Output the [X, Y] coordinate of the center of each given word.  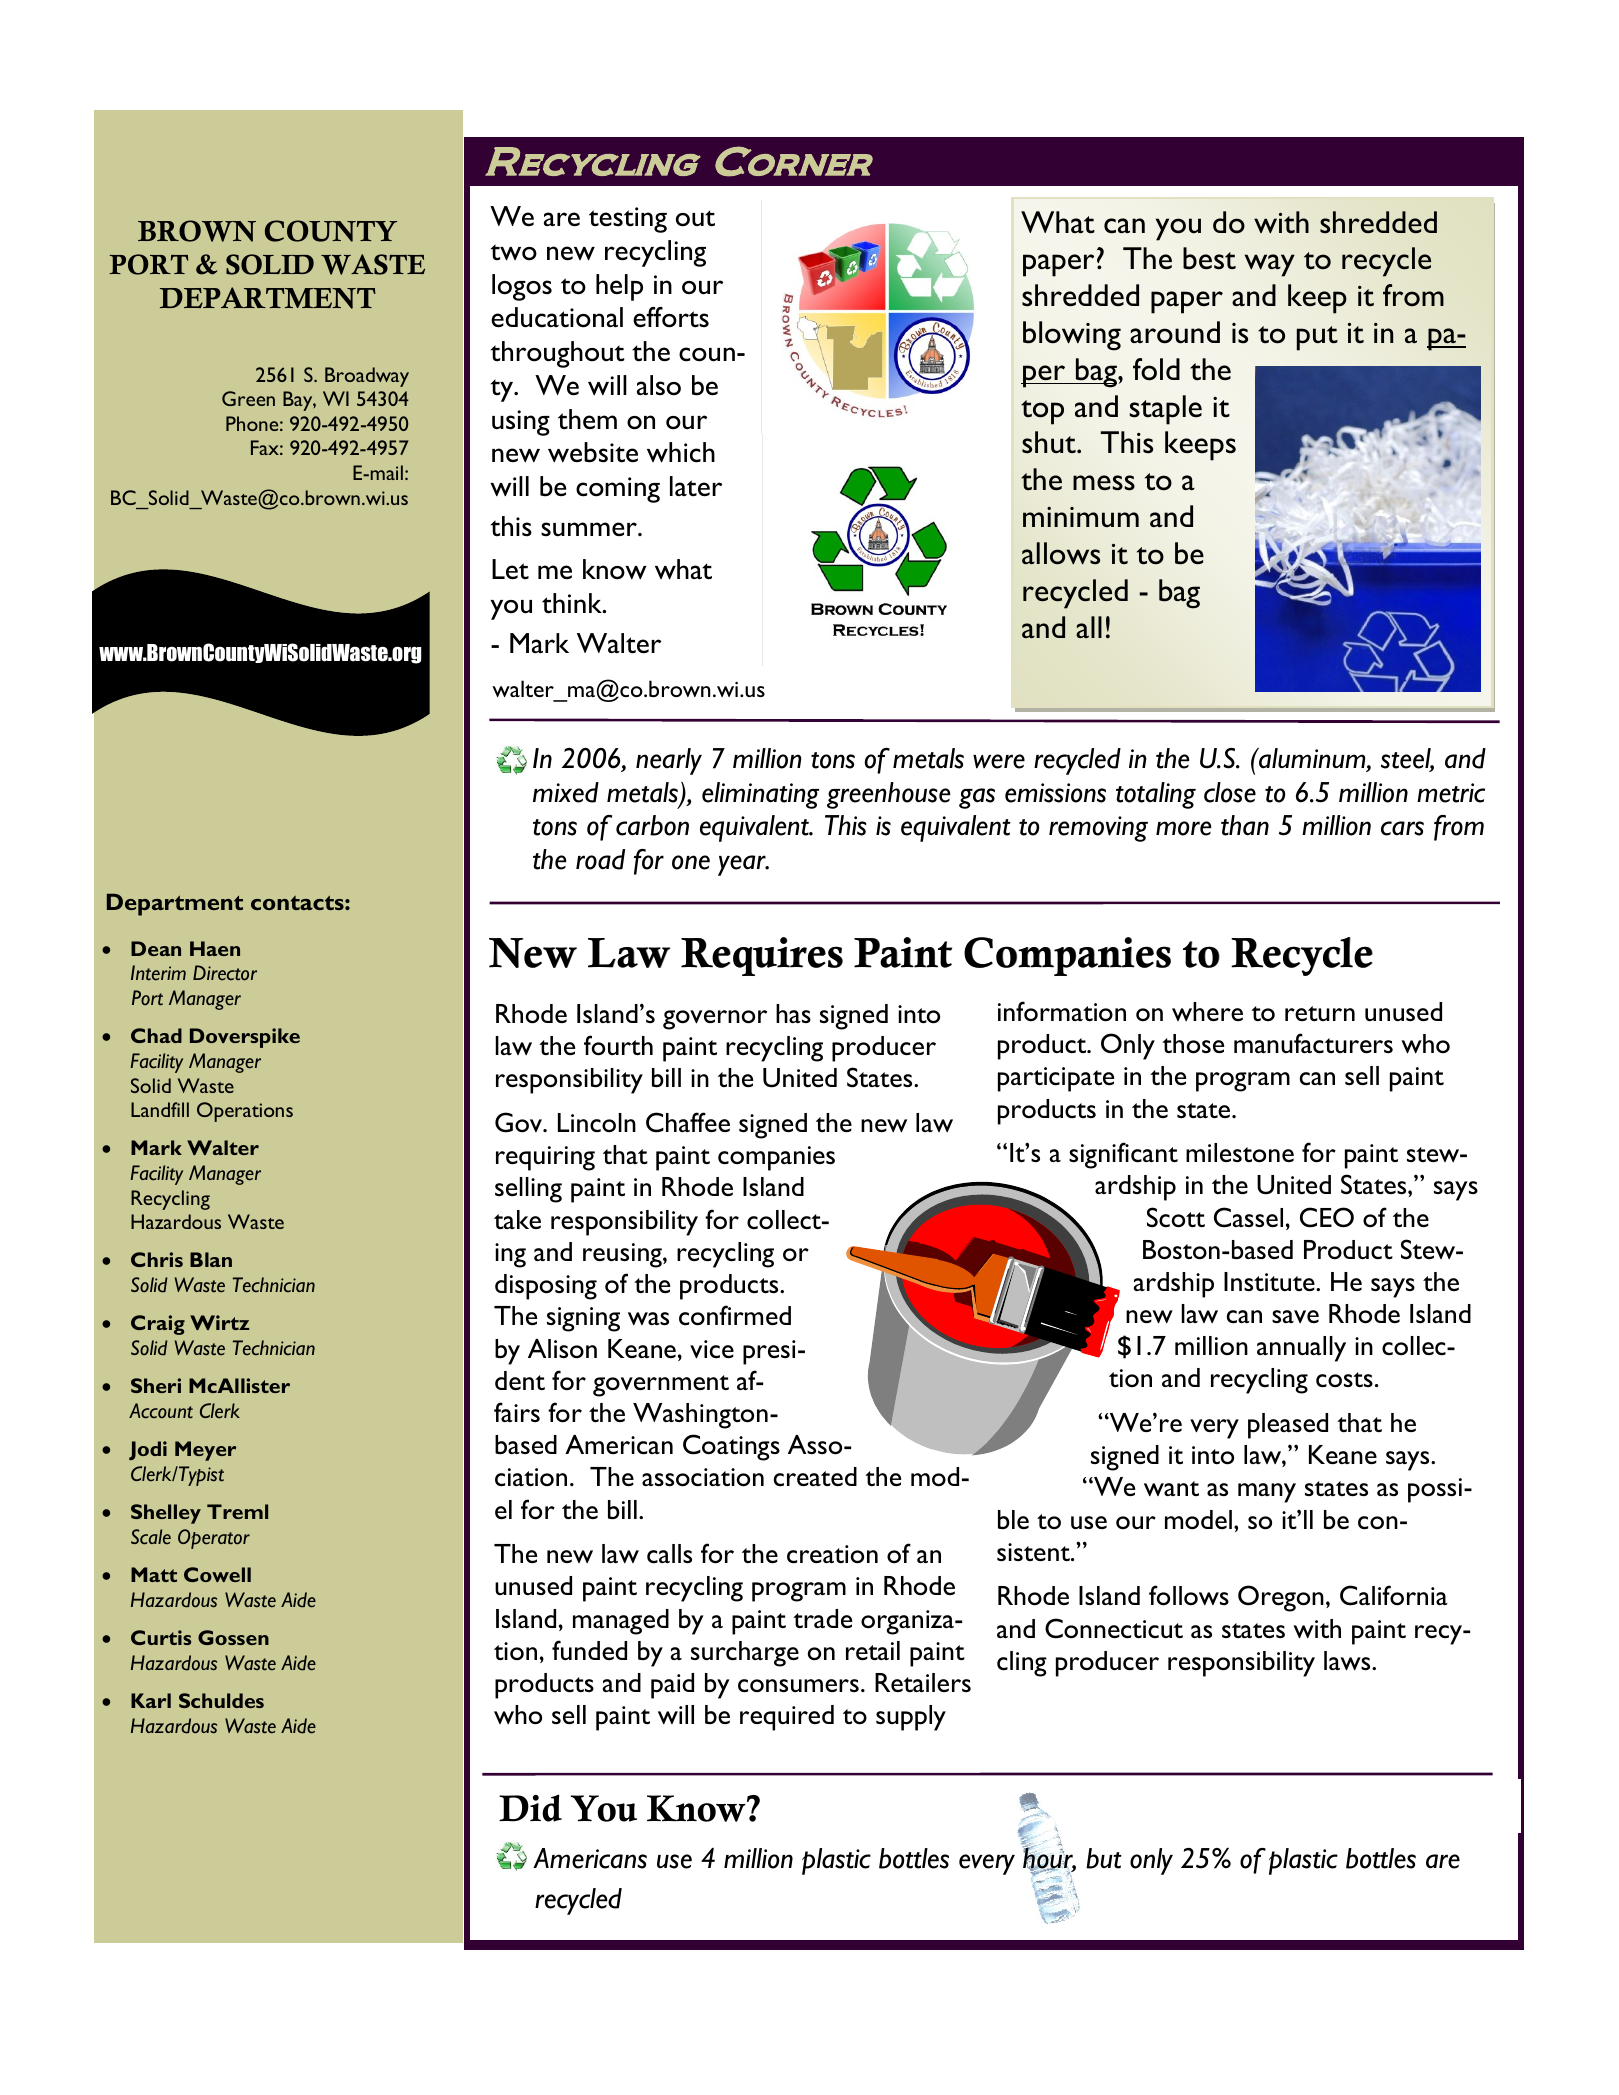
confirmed [735, 1315]
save [1295, 1316]
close [1230, 792]
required [787, 1718]
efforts [671, 317]
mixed [566, 792]
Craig [158, 1325]
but [1104, 1858]
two [514, 252]
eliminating [760, 795]
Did [530, 1808]
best [1209, 258]
